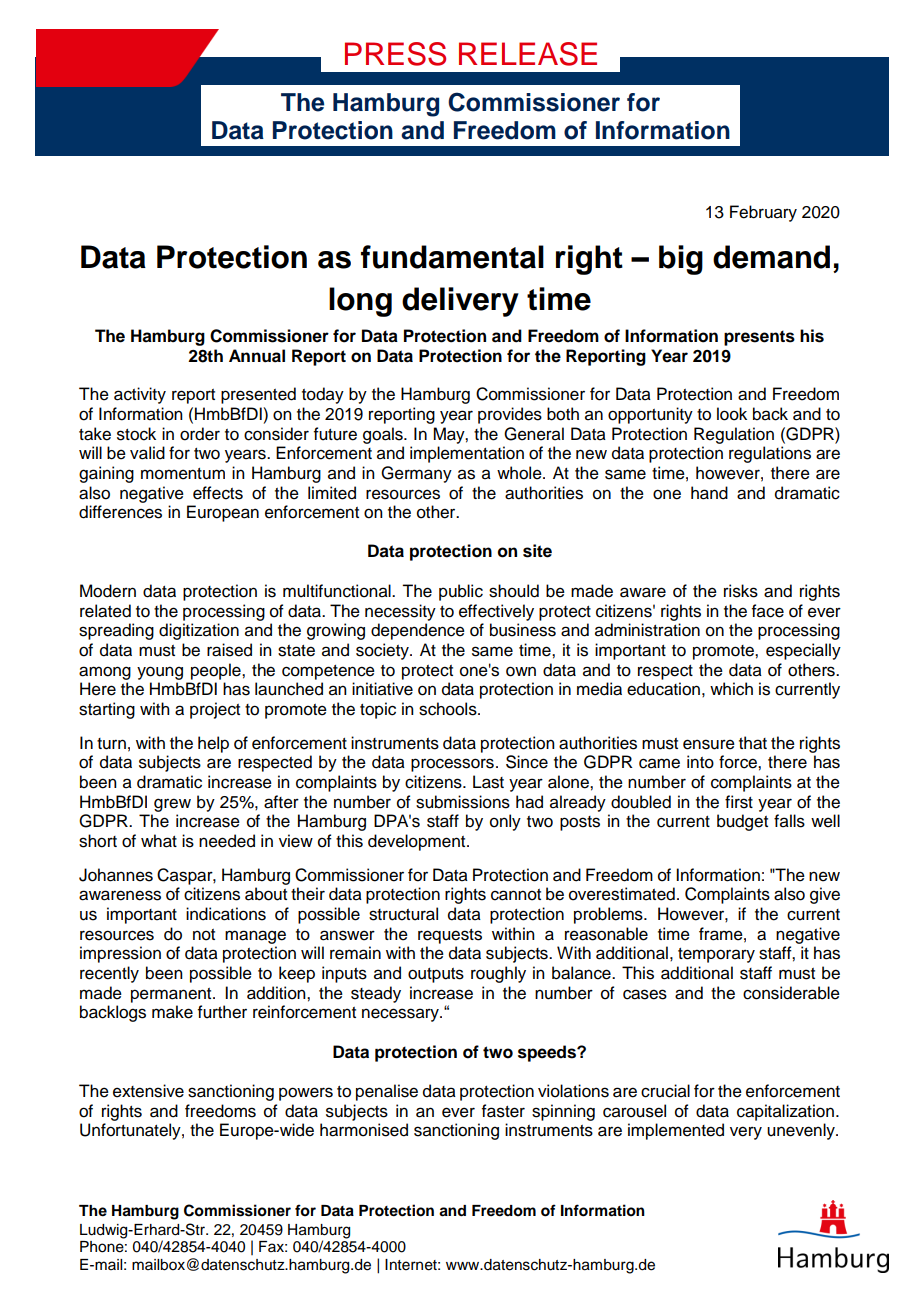 This screenshot has width=924, height=1309. Describe the element at coordinates (759, 338) in the screenshot. I see `presents` at that location.
